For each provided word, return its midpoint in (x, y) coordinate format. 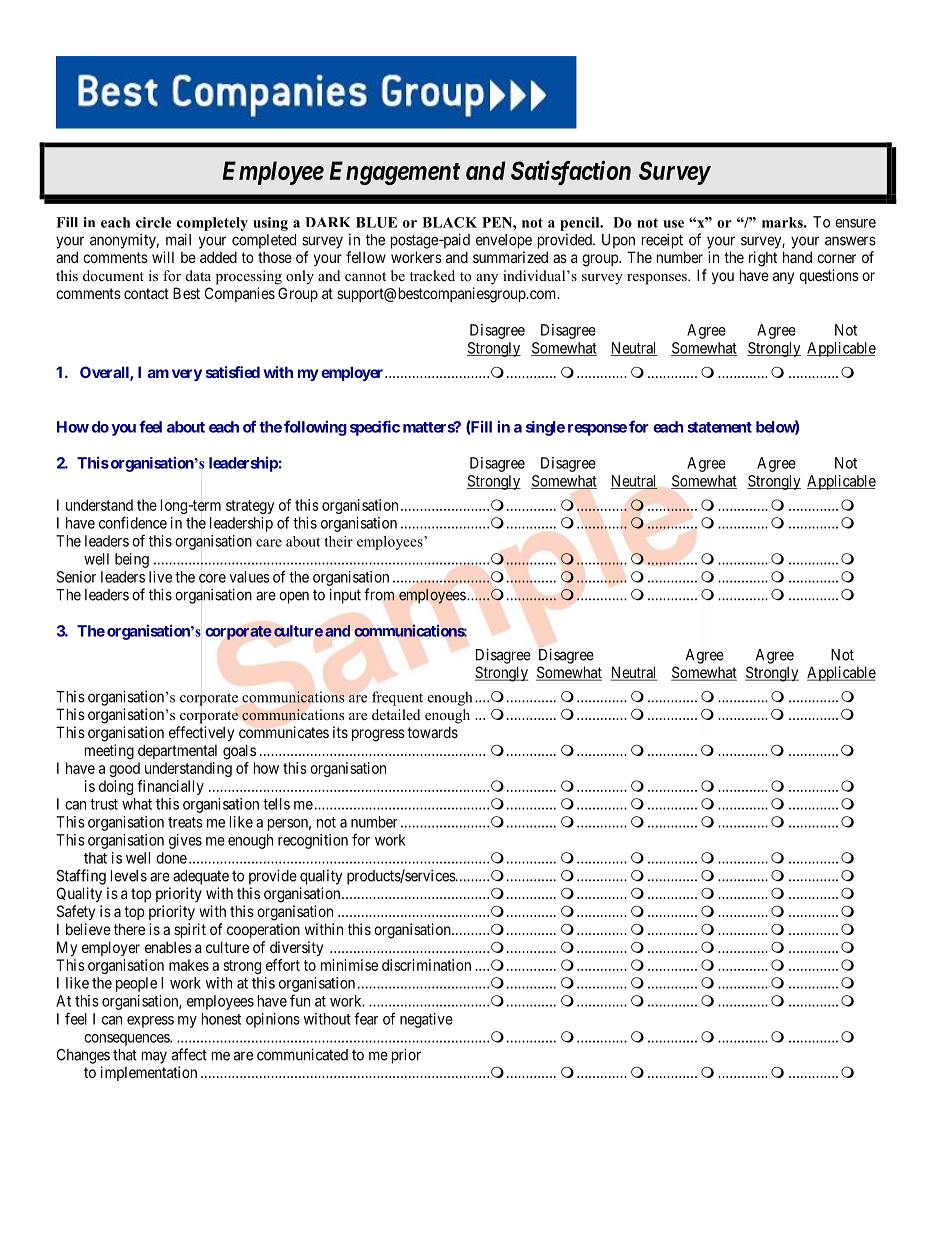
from (379, 594)
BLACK (449, 222)
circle (153, 222)
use (674, 224)
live (160, 577)
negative (426, 1020)
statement (720, 427)
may (154, 1057)
